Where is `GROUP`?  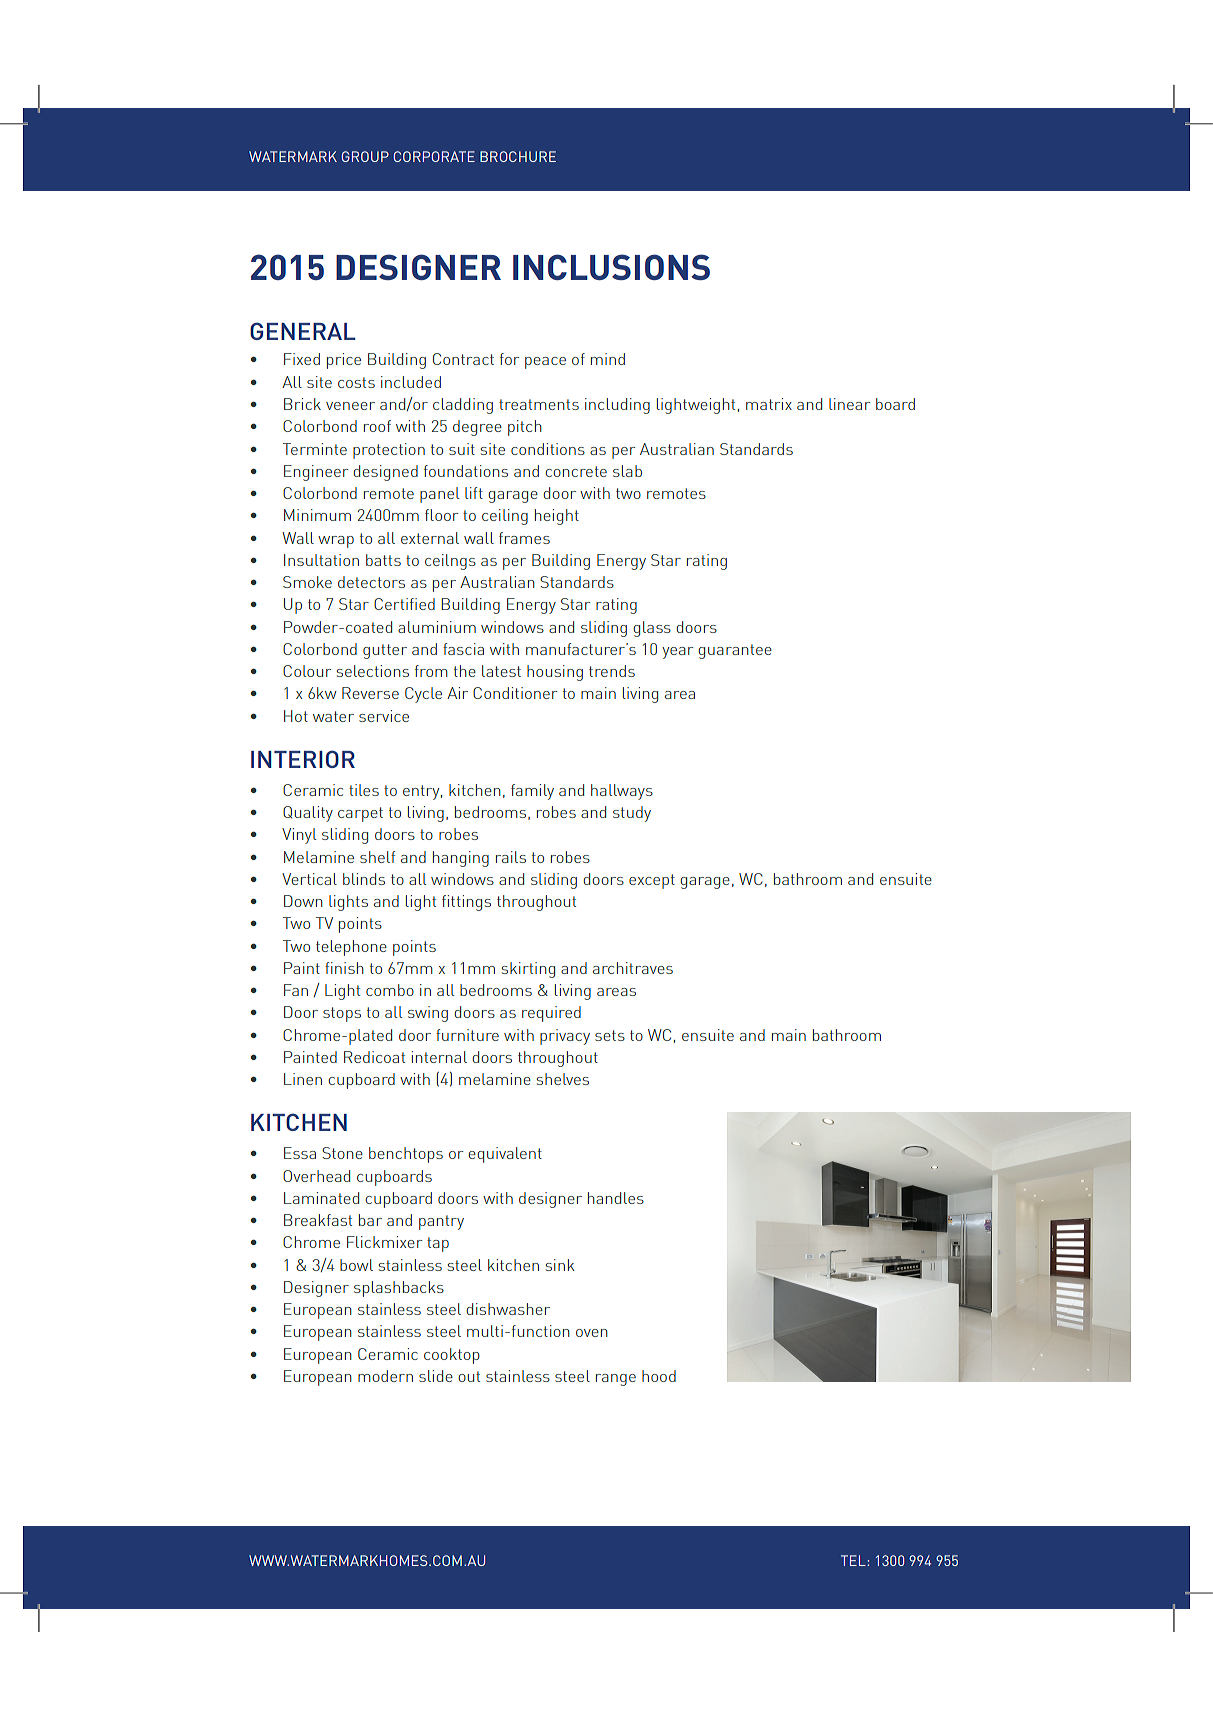
GROUP is located at coordinates (365, 156).
